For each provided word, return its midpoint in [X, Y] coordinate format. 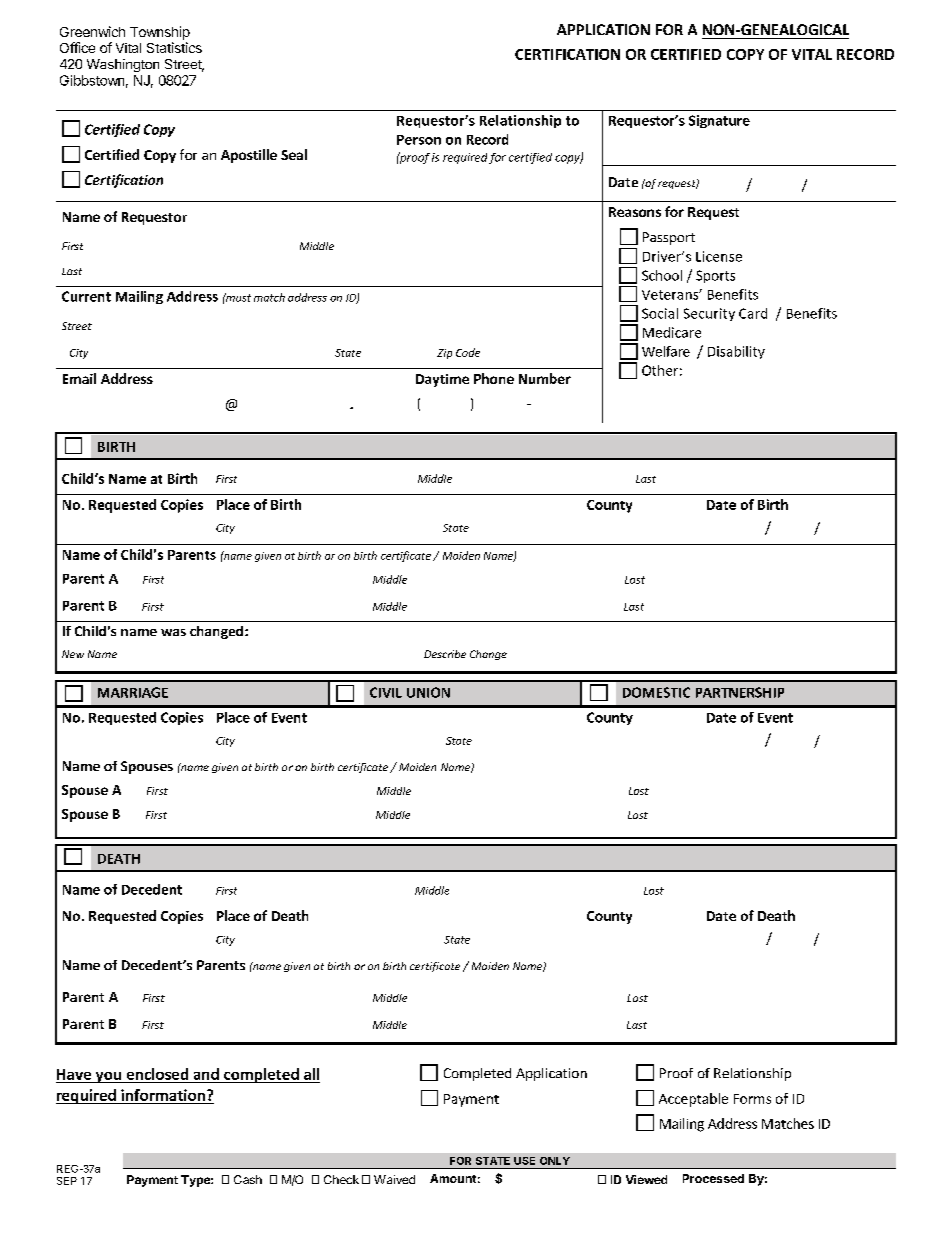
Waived [394, 1179]
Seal [294, 154]
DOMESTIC [656, 692]
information [163, 1095]
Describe [445, 654]
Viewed [646, 1179]
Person [419, 140]
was [173, 632]
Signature [719, 121]
